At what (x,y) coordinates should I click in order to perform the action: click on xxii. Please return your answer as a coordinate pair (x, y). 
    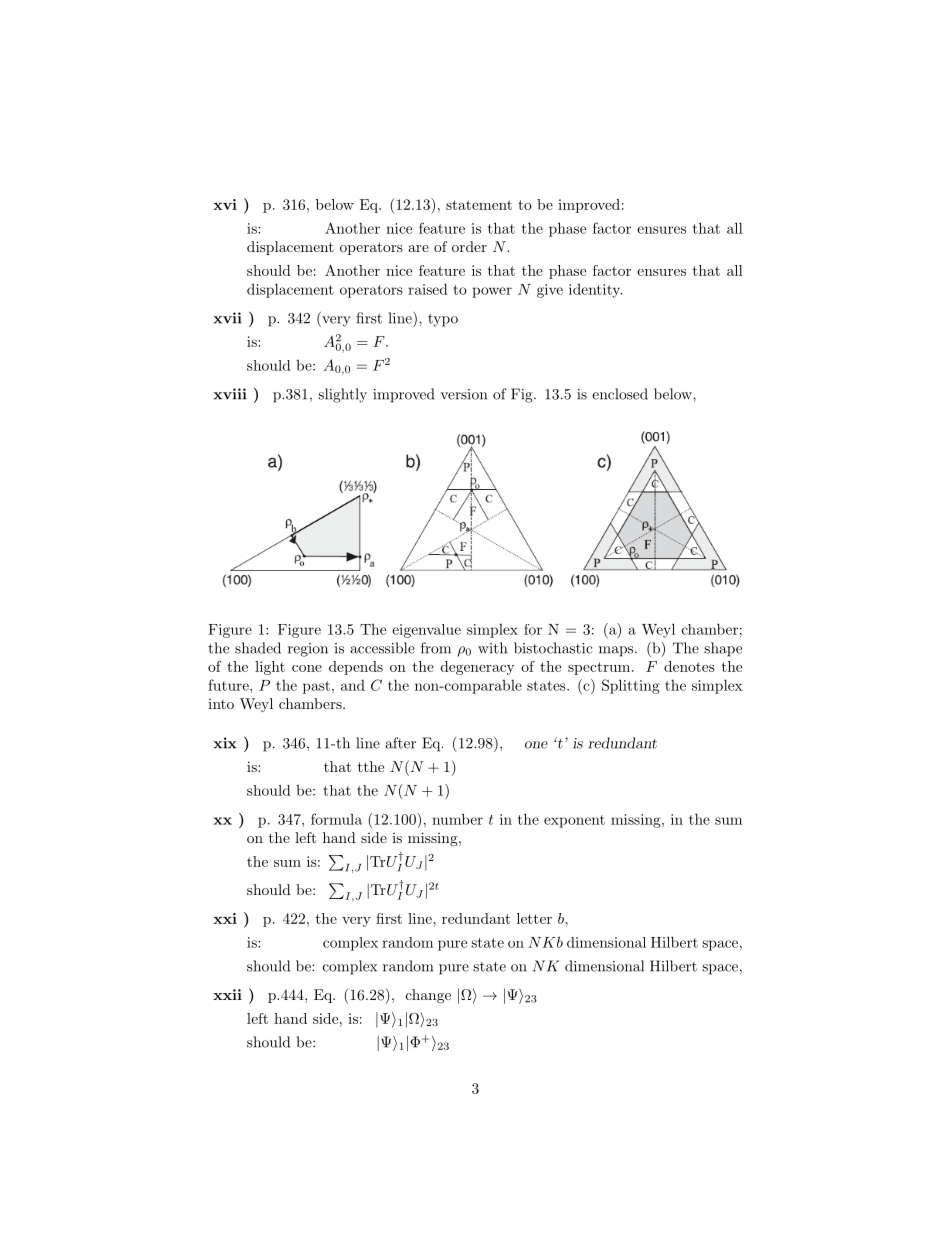
    Looking at the image, I should click on (227, 994).
